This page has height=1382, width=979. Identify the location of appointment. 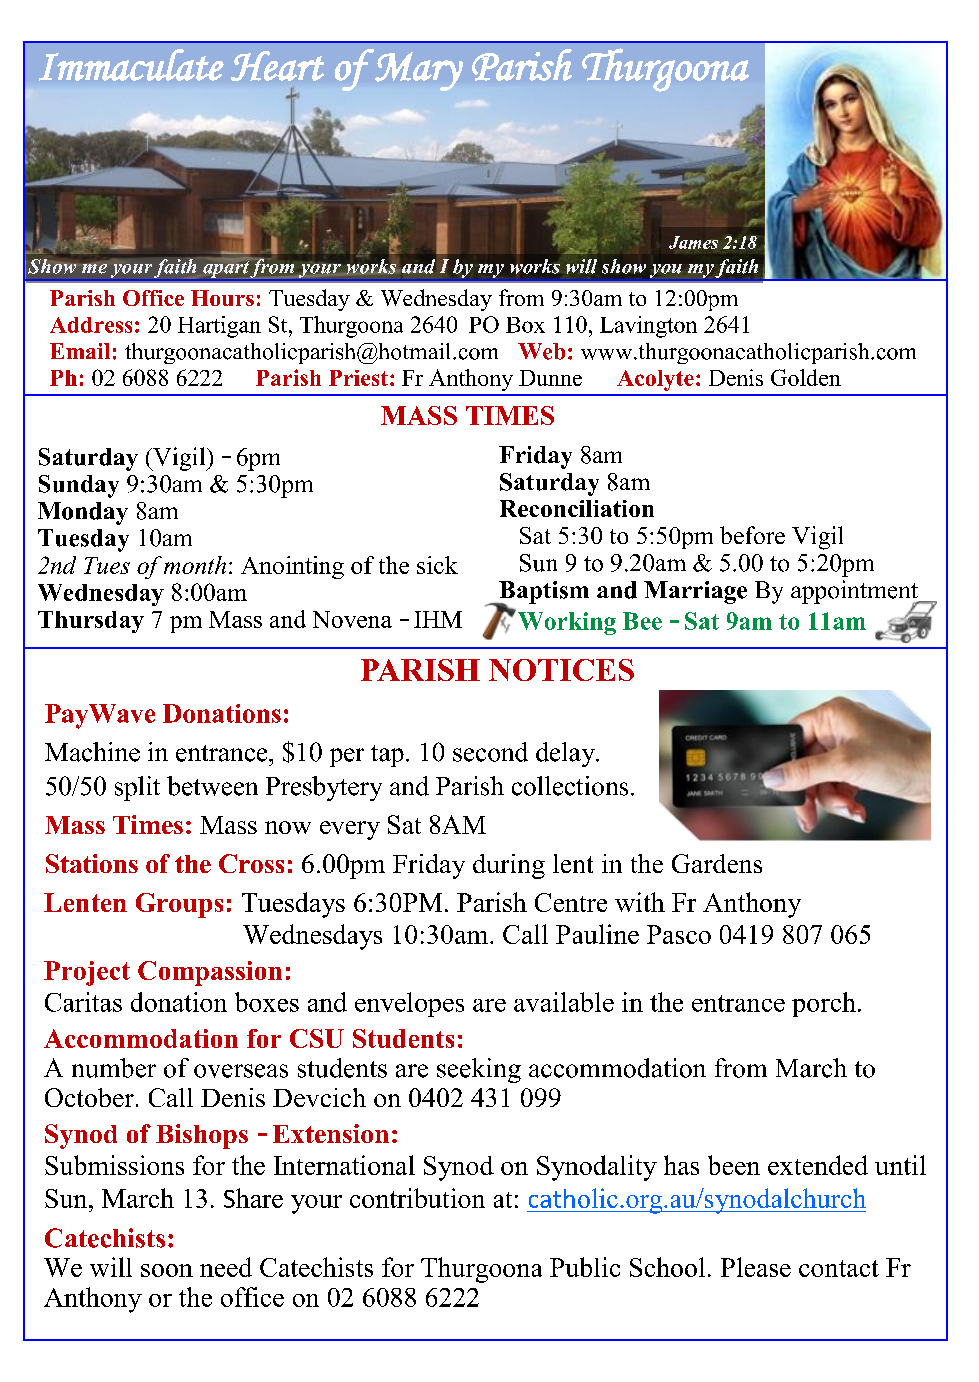
(856, 593).
